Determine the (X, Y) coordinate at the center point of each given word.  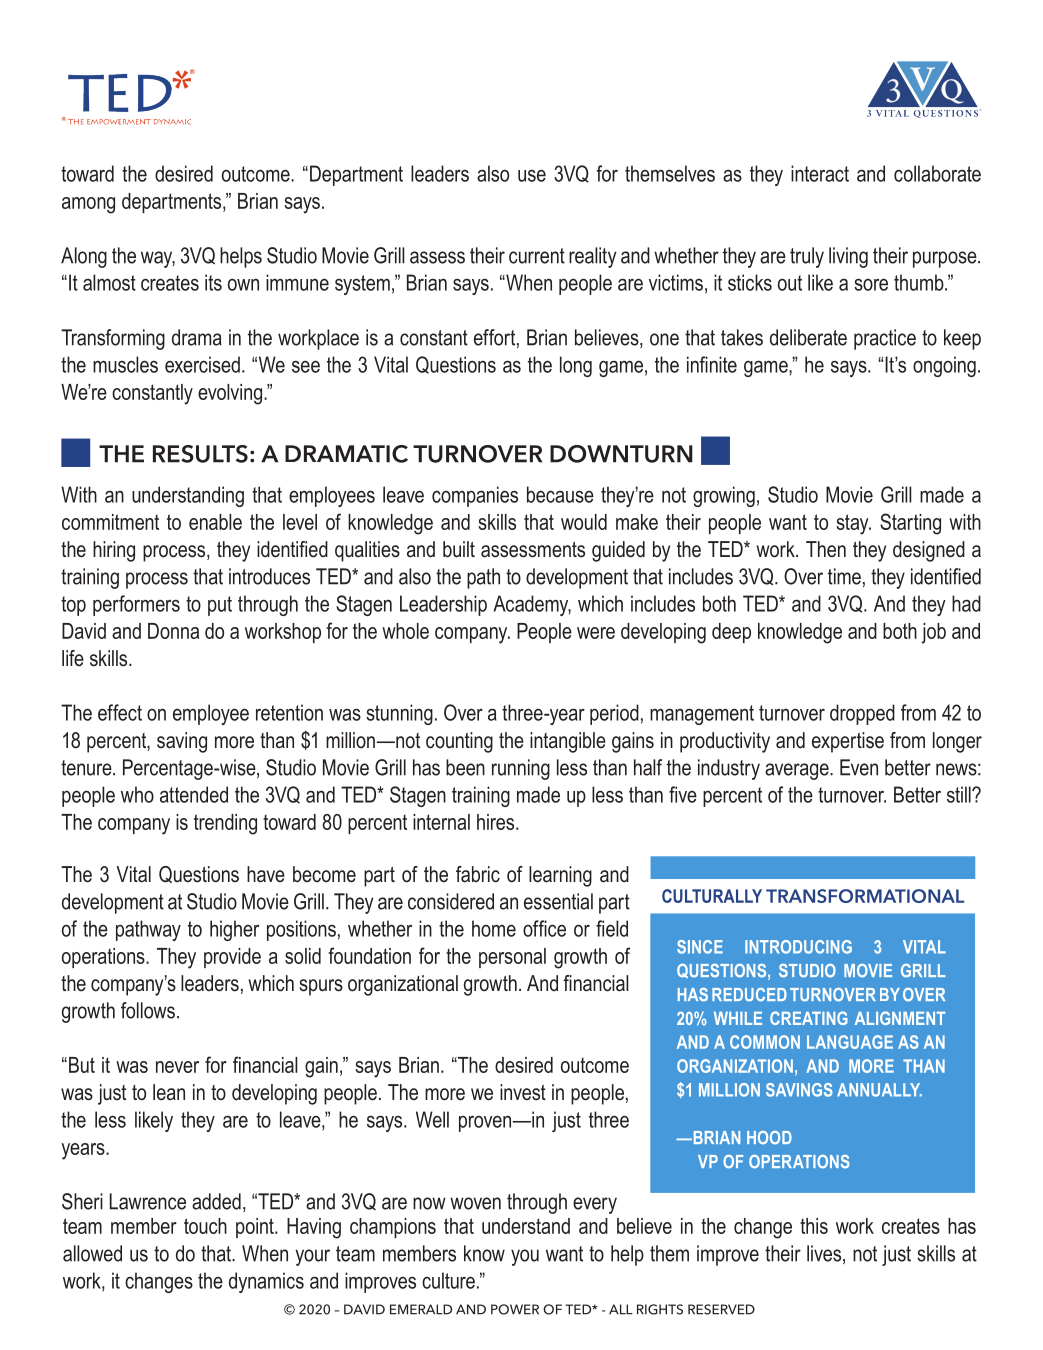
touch (205, 1226)
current (537, 256)
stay (853, 524)
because (560, 494)
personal (512, 958)
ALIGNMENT (900, 1018)
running (521, 769)
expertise (848, 742)
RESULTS (200, 454)
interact (820, 173)
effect (120, 712)
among (88, 205)
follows (148, 1010)
